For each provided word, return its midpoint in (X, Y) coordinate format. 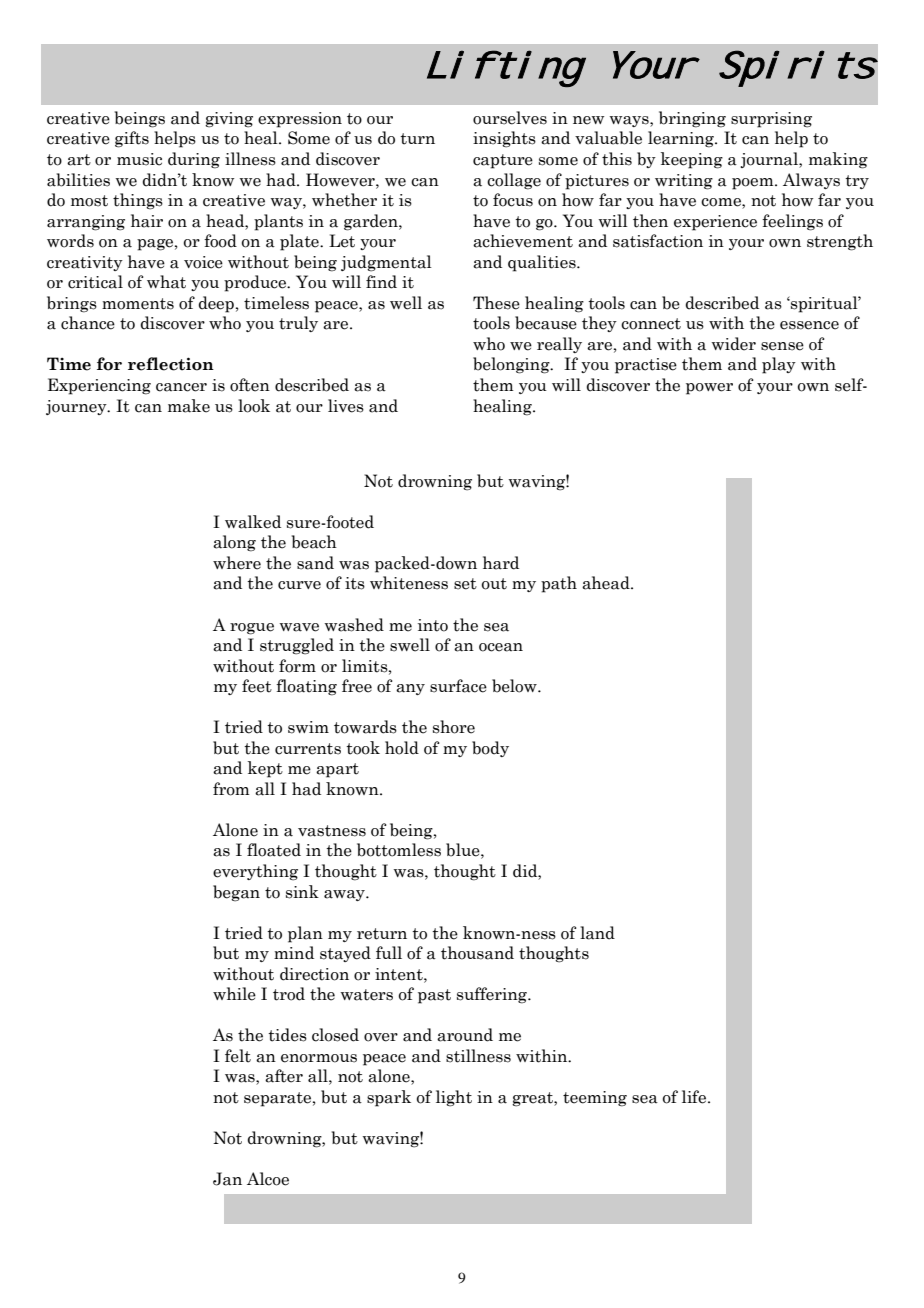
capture (503, 161)
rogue (252, 629)
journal (770, 160)
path (559, 584)
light (454, 1098)
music (139, 159)
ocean (501, 647)
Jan (227, 1179)
